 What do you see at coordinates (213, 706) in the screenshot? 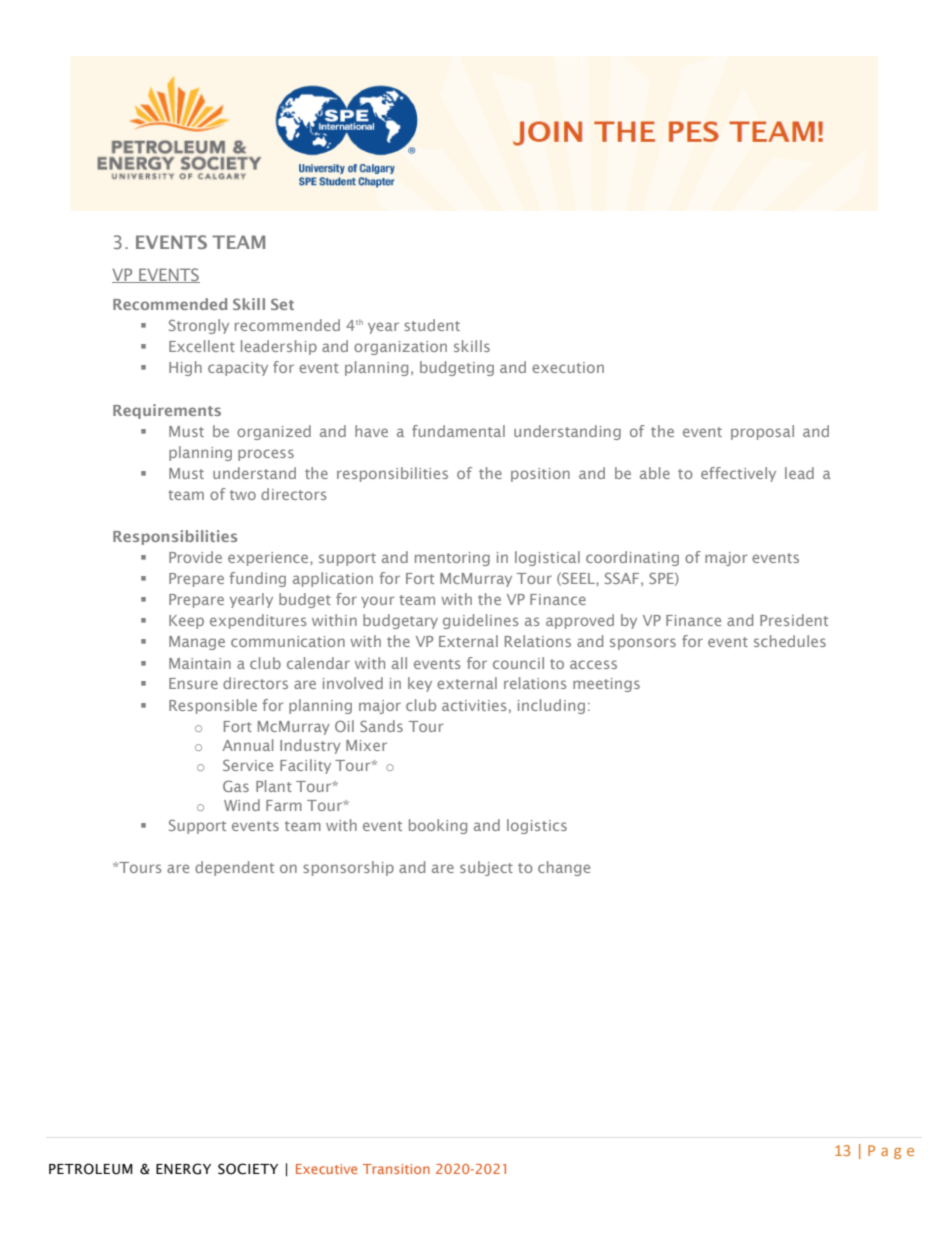
I see `Responsible` at bounding box center [213, 706].
